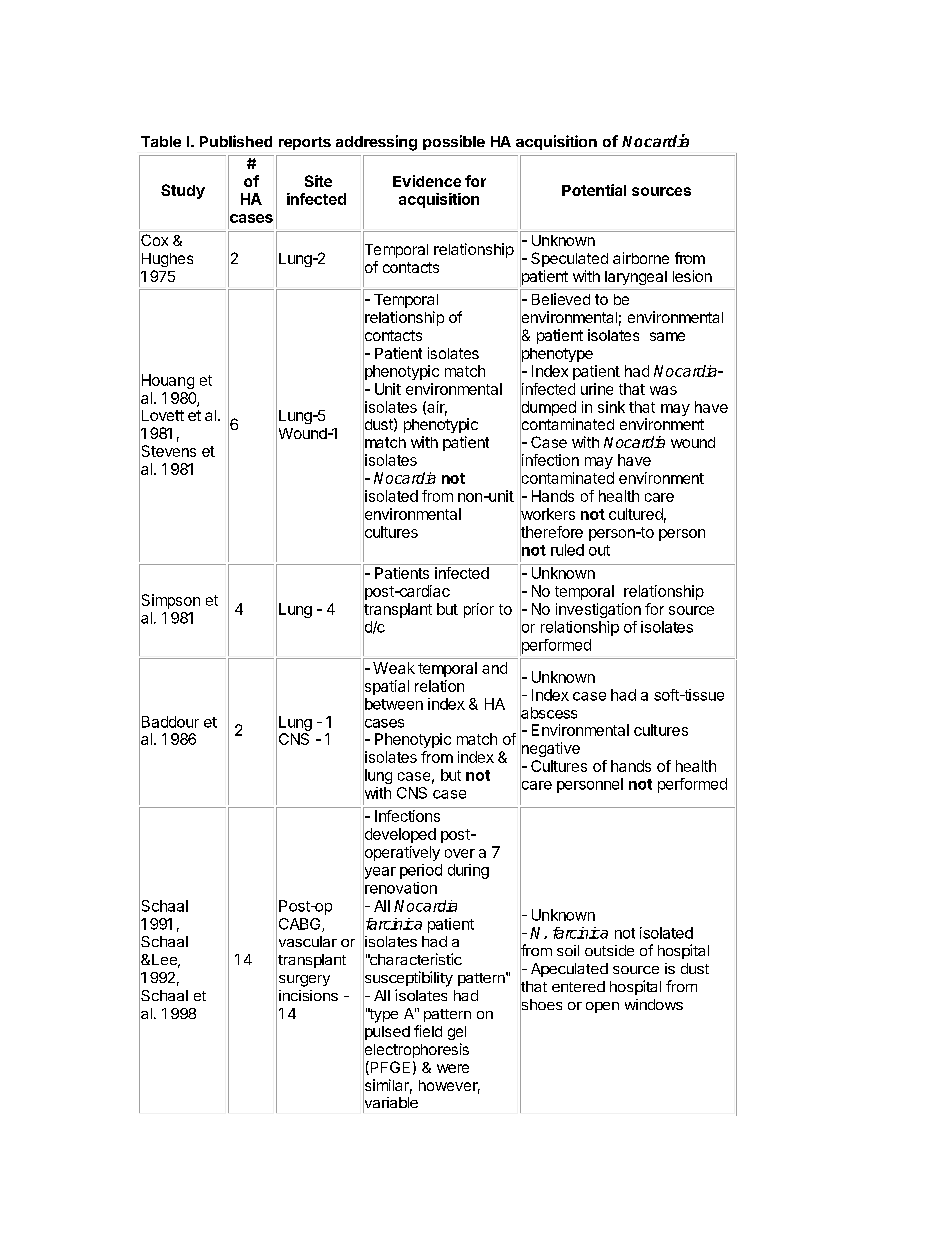 The image size is (952, 1233). Describe the element at coordinates (427, 181) in the page. I see `Evidence` at that location.
